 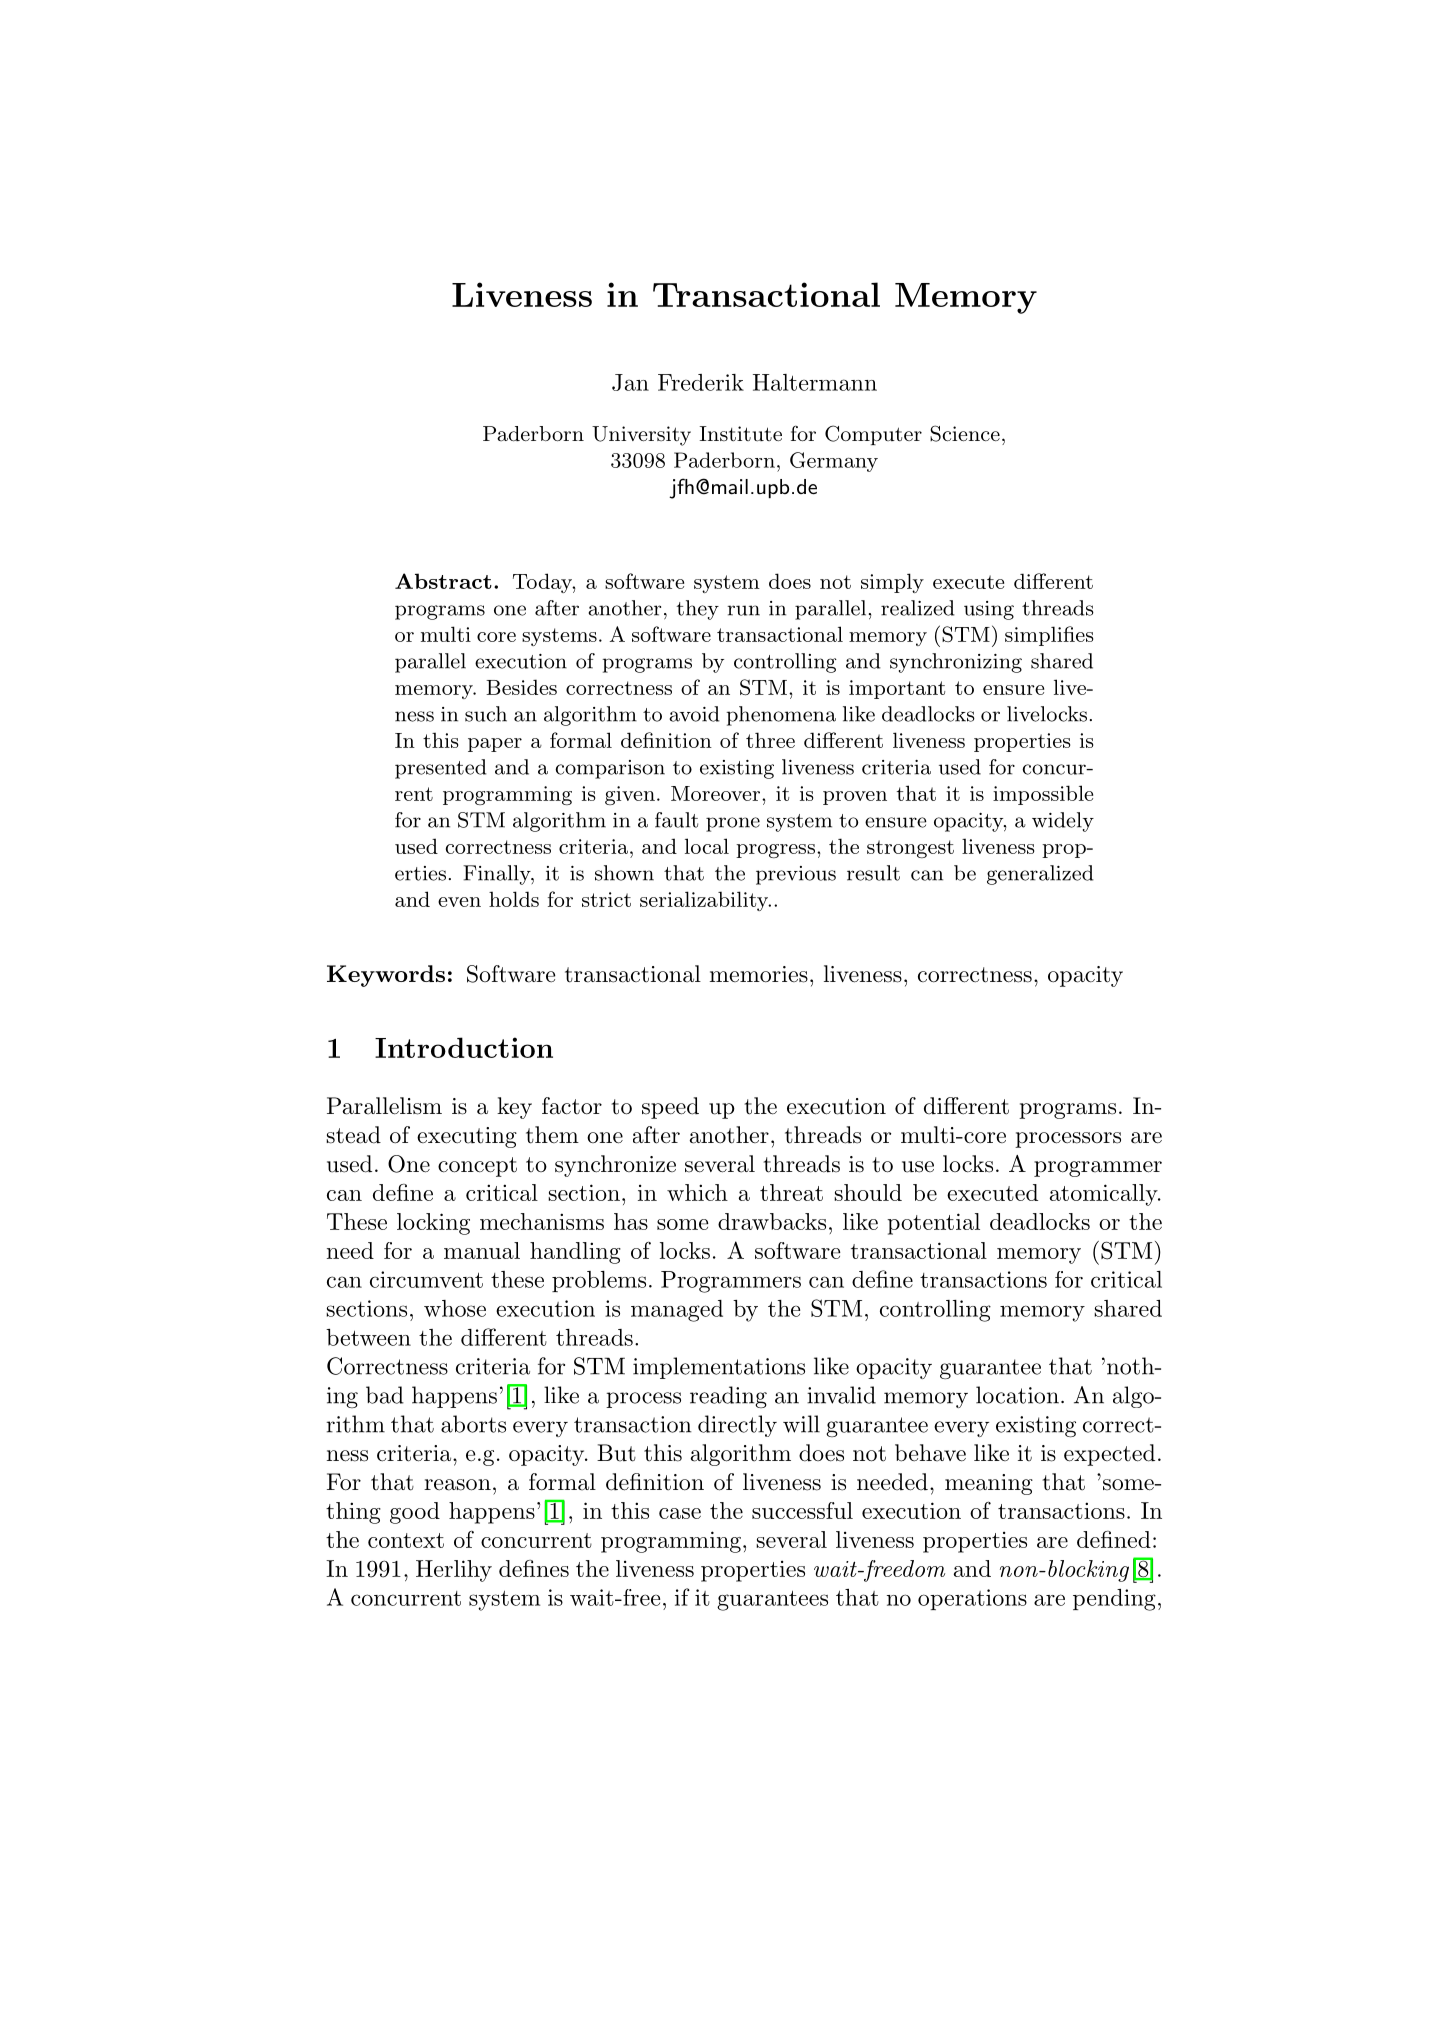 I want to click on generalized, so click(x=1040, y=875).
